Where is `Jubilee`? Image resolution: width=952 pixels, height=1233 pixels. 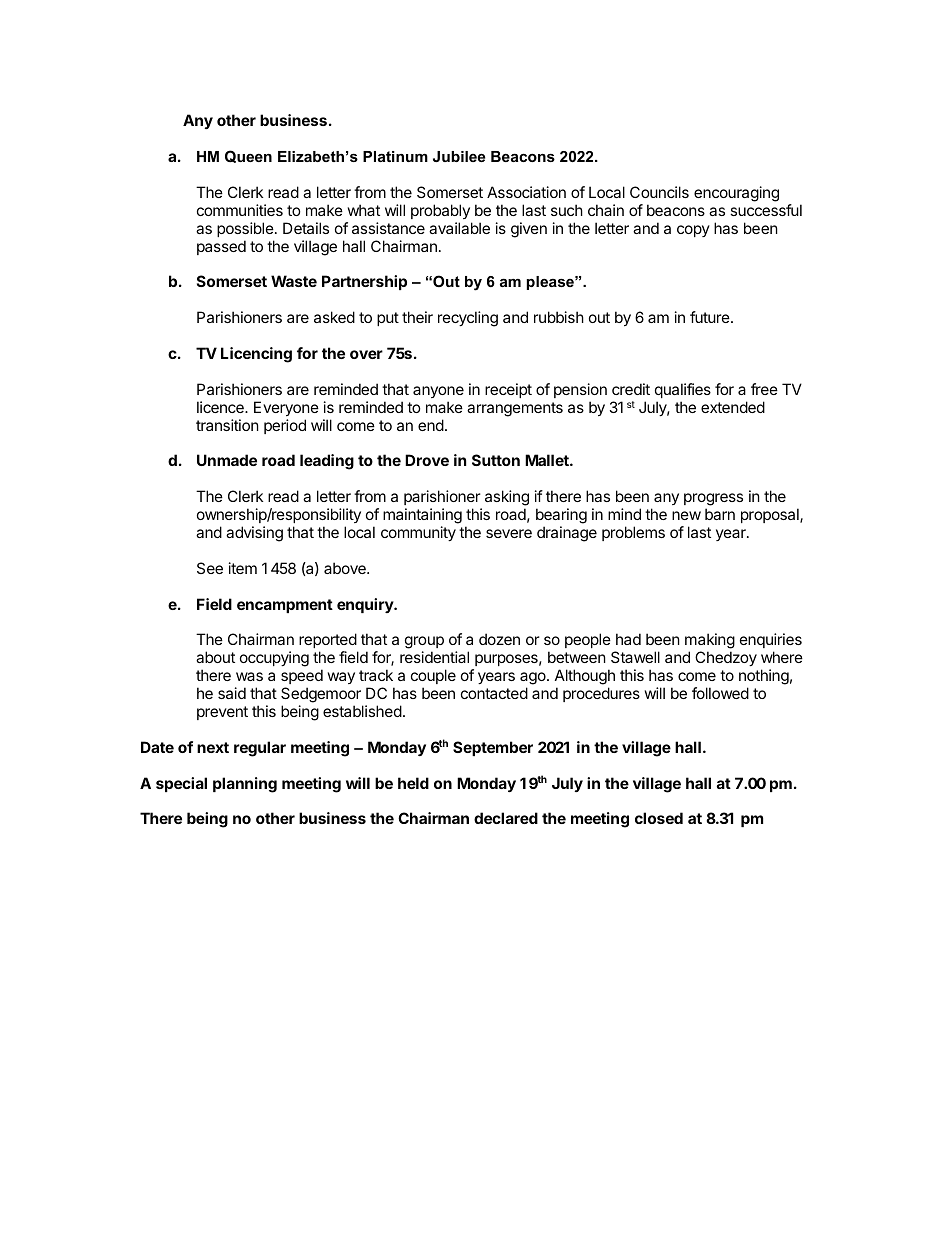
Jubilee is located at coordinates (459, 156).
